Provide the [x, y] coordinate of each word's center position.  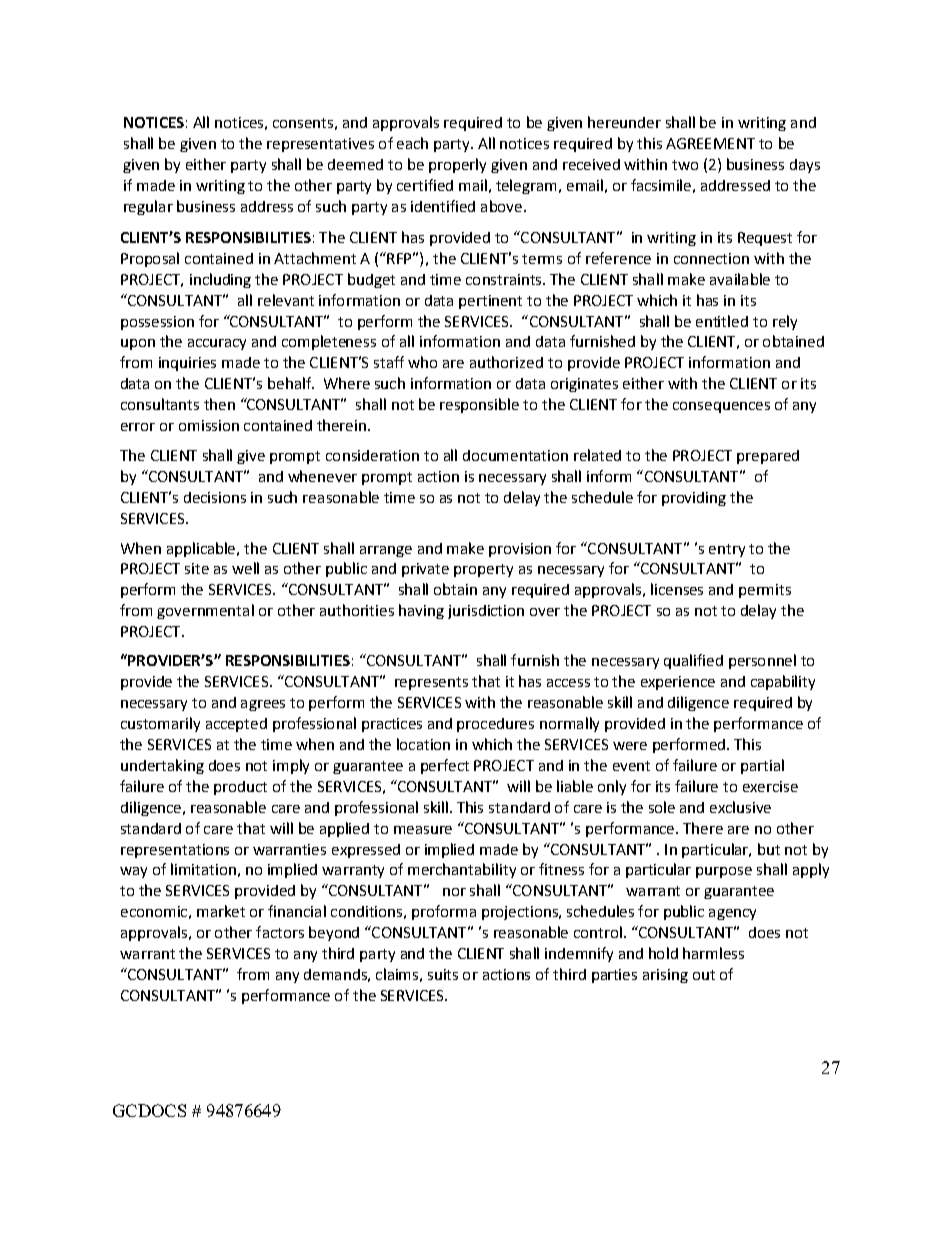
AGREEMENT [710, 143]
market [221, 911]
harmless [713, 953]
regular [148, 207]
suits [443, 974]
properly [457, 165]
